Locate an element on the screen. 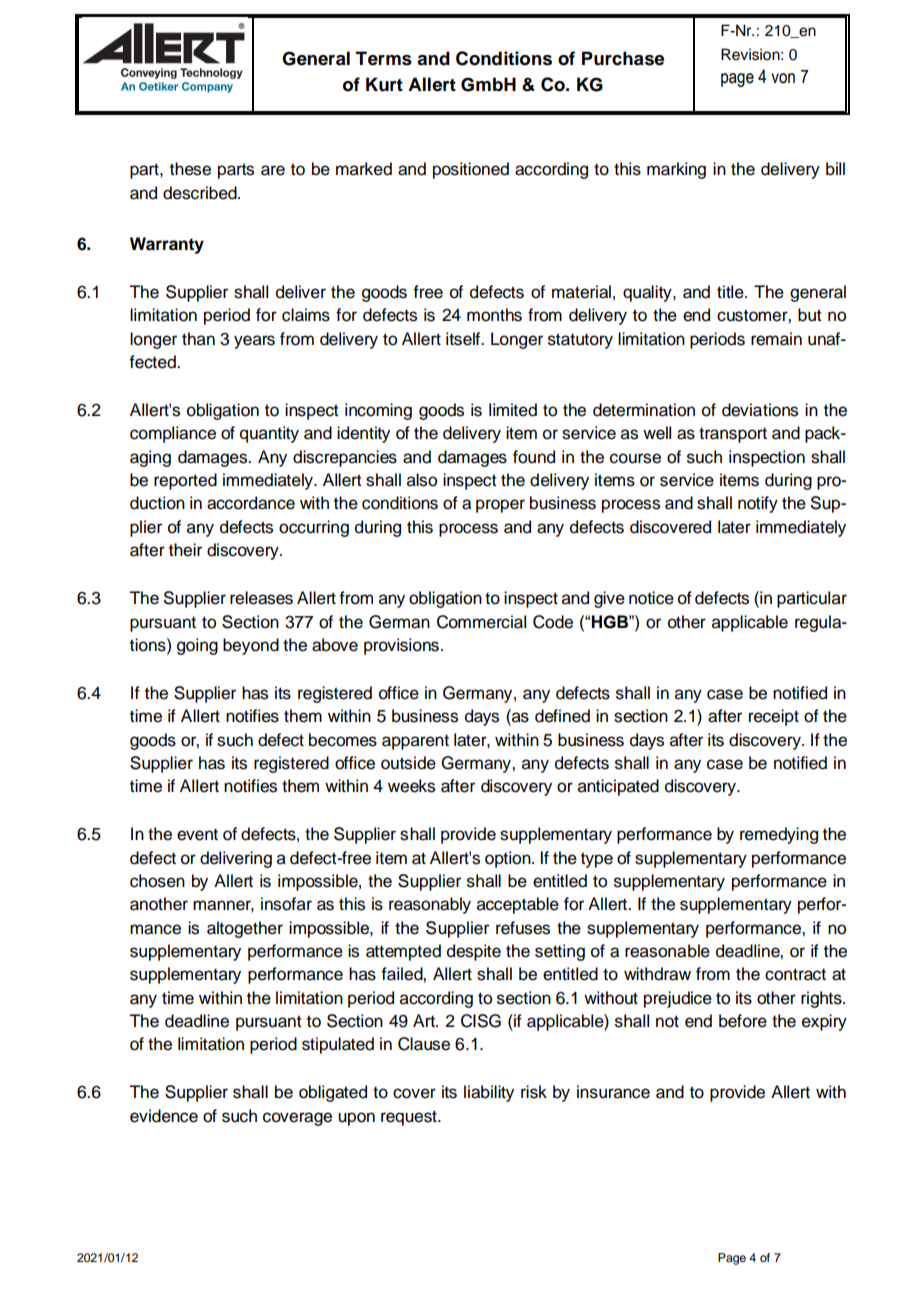 This screenshot has height=1308, width=924. liability is located at coordinates (489, 1093).
